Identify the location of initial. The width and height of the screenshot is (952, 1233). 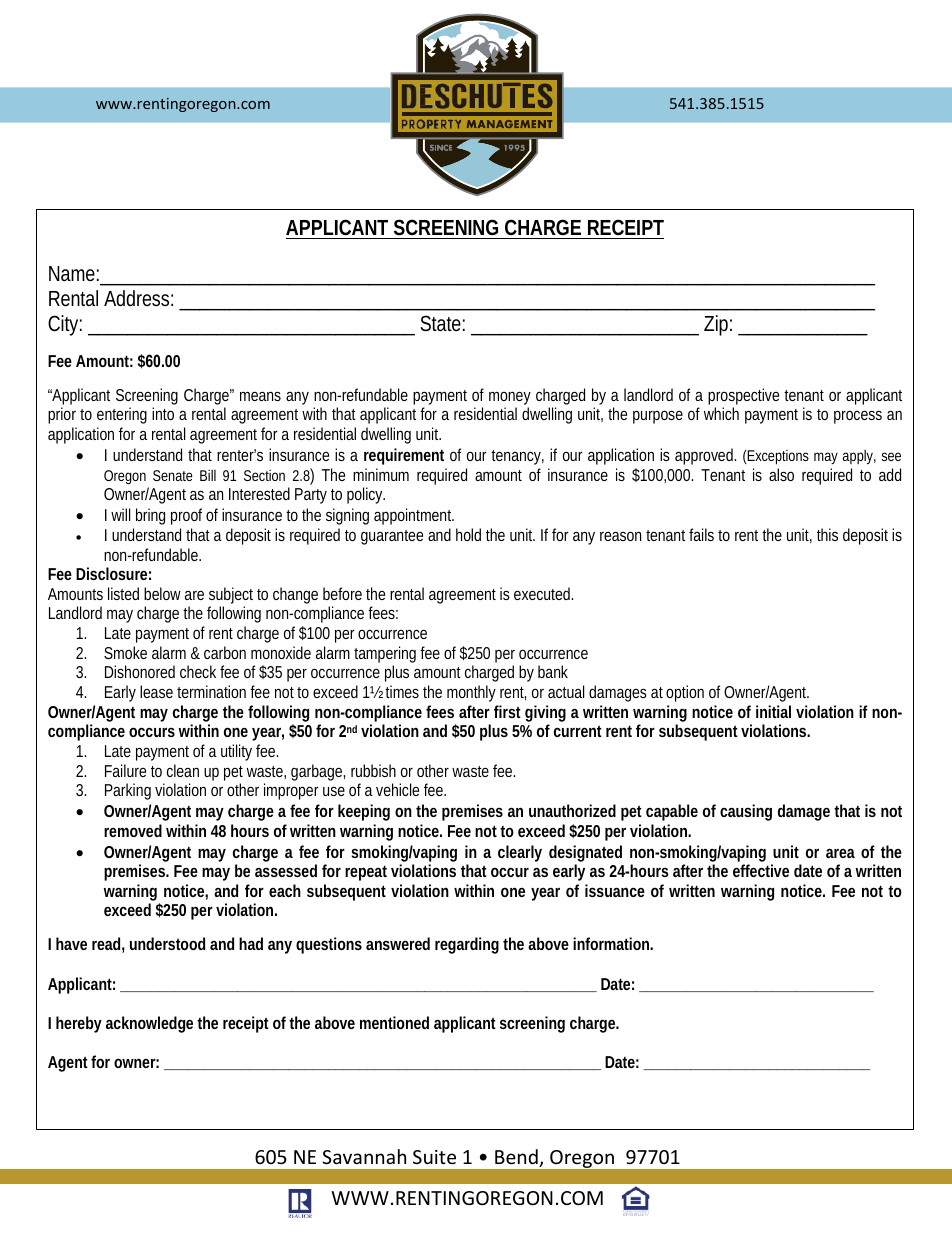
(773, 711).
